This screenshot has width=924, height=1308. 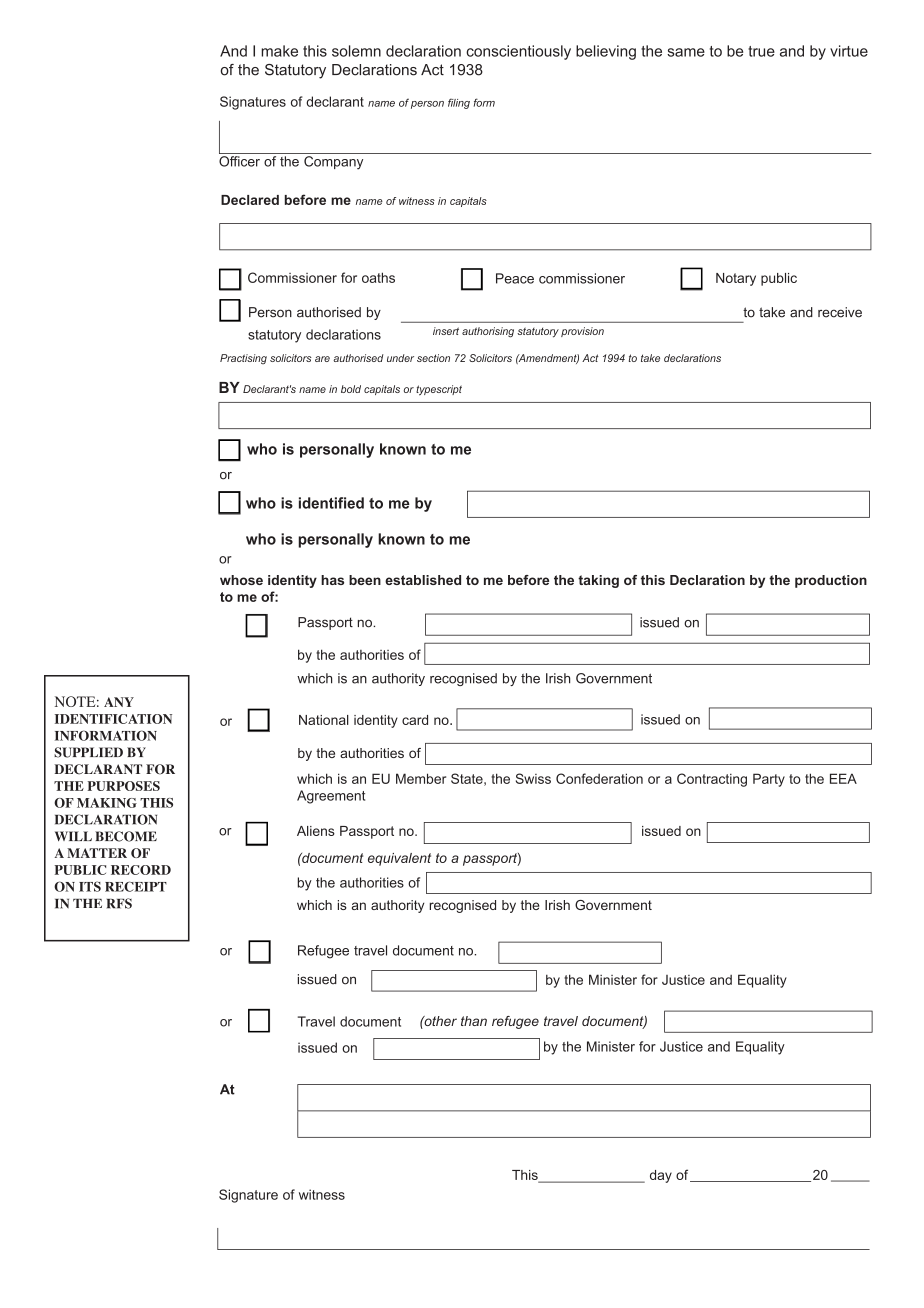 What do you see at coordinates (712, 780) in the screenshot?
I see `Contracting` at bounding box center [712, 780].
